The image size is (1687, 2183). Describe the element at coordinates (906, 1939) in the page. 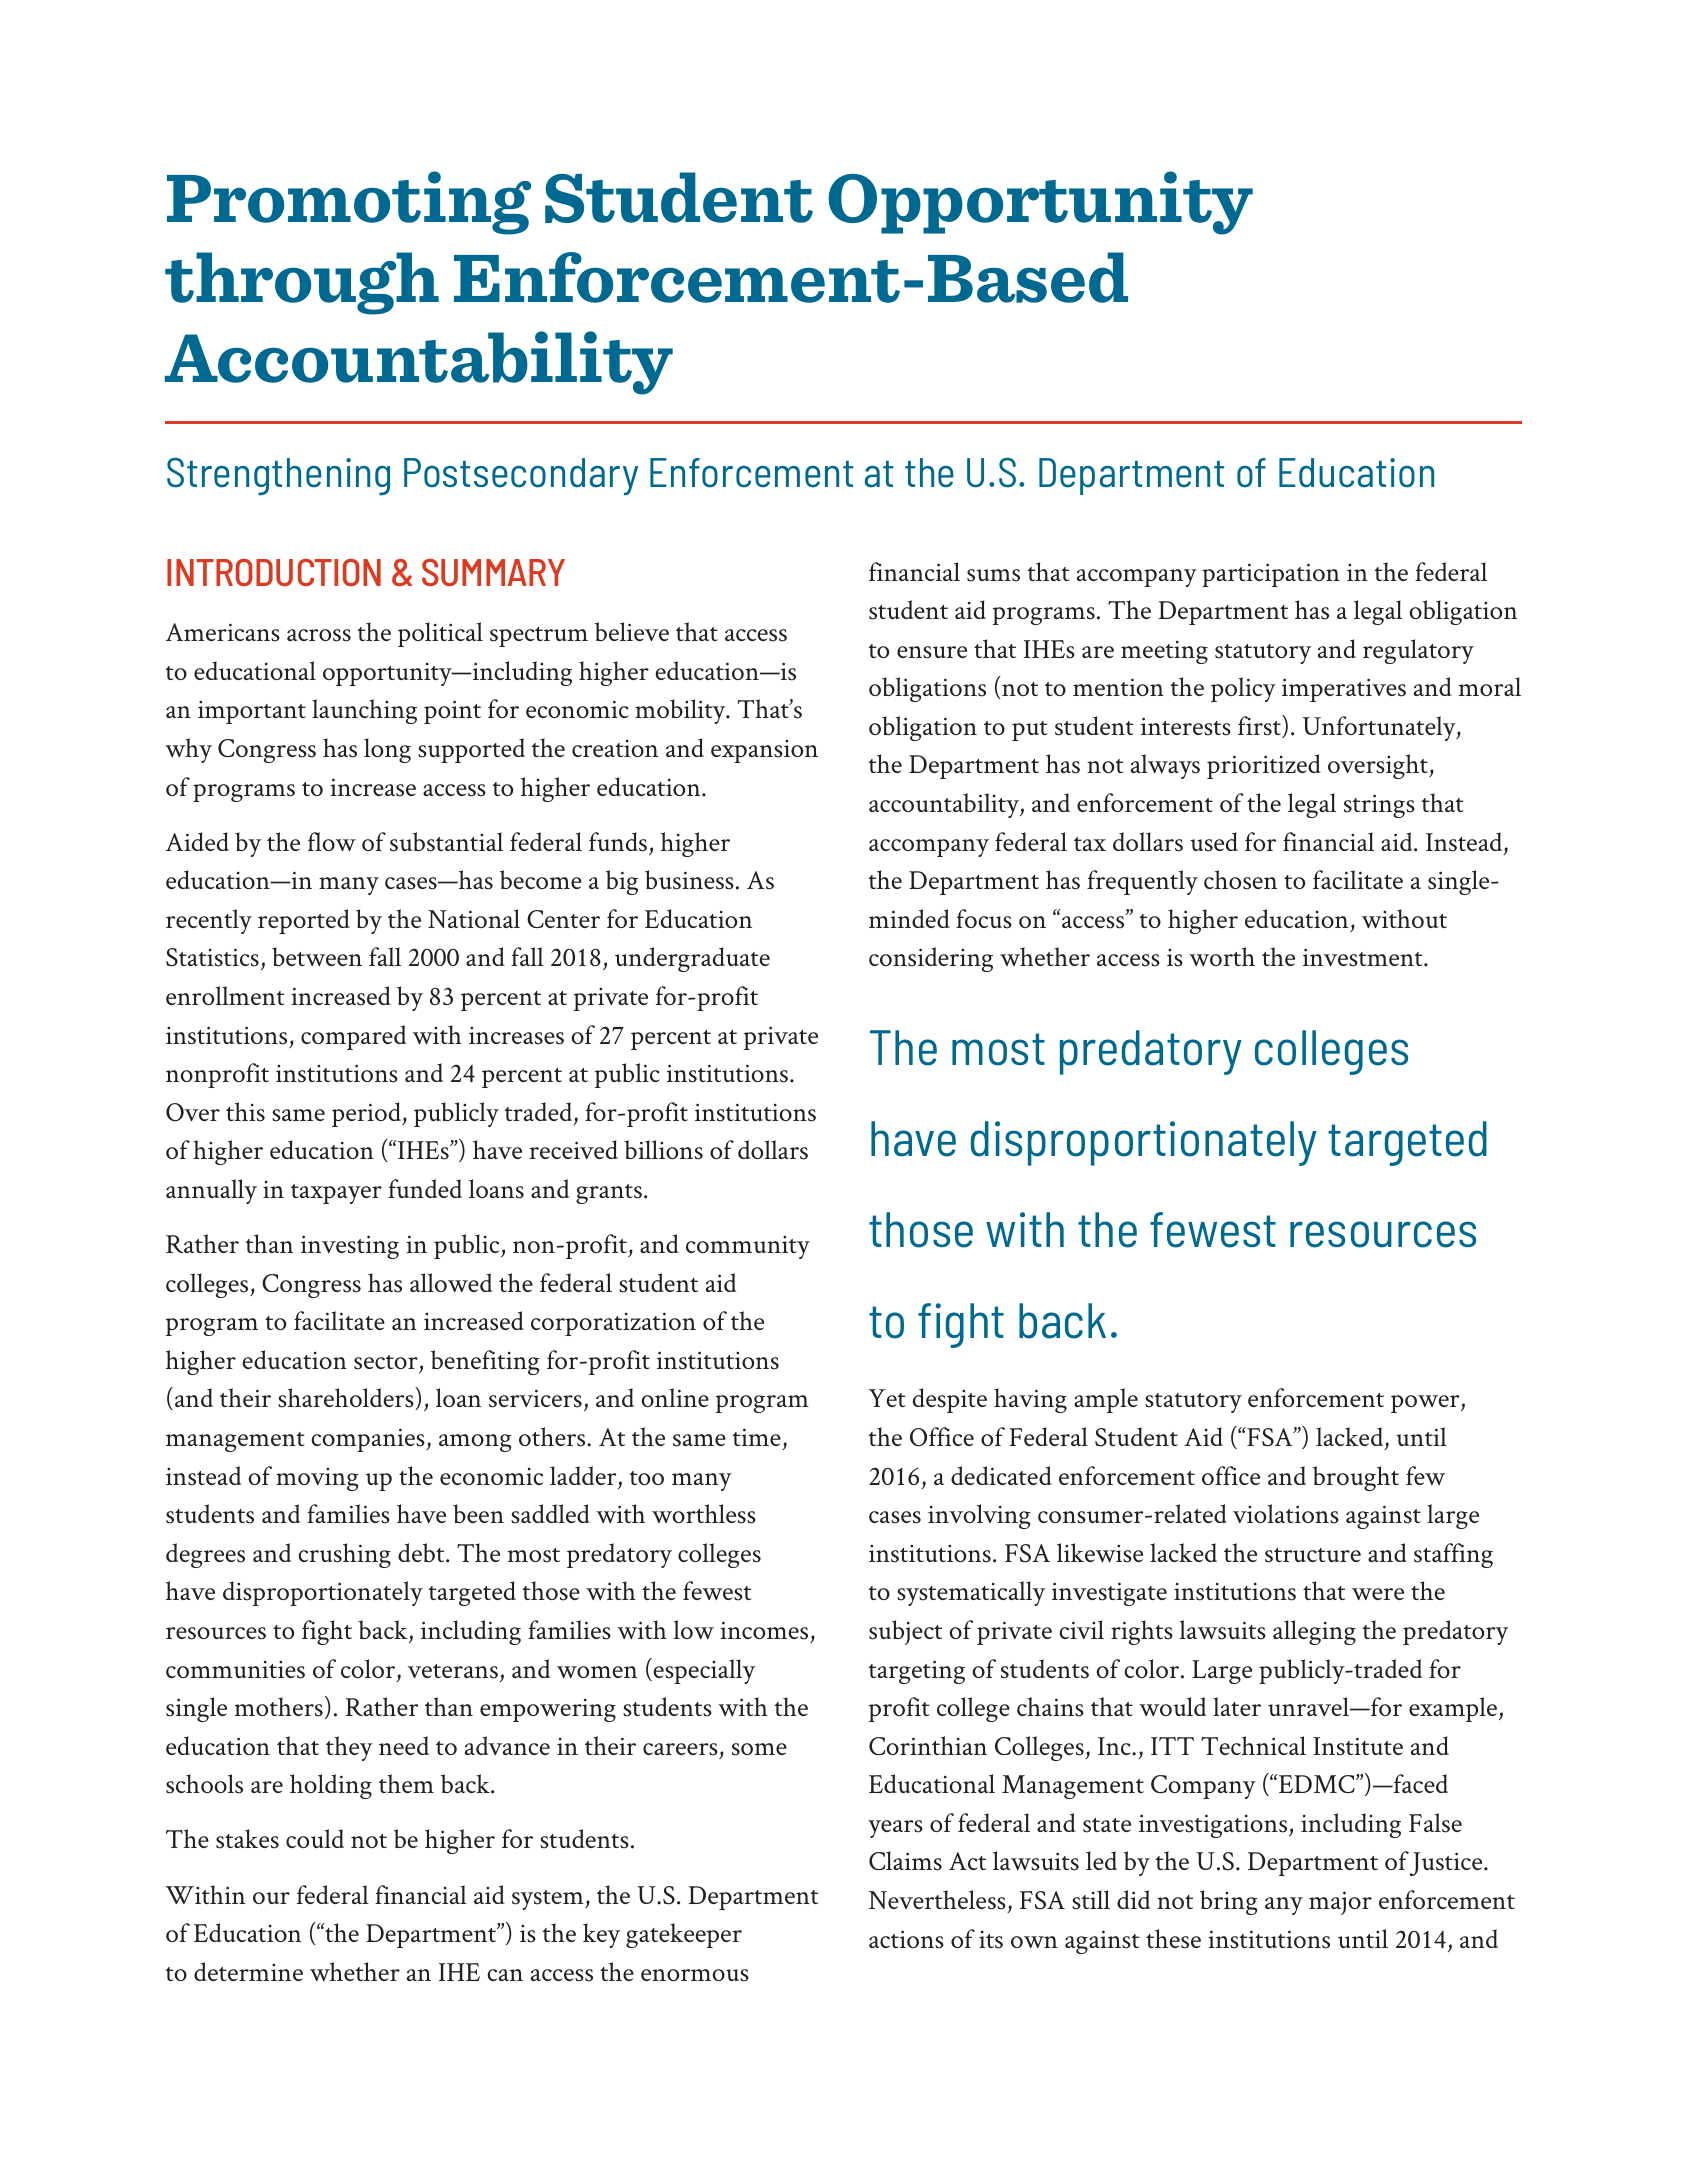

I see `actions` at that location.
